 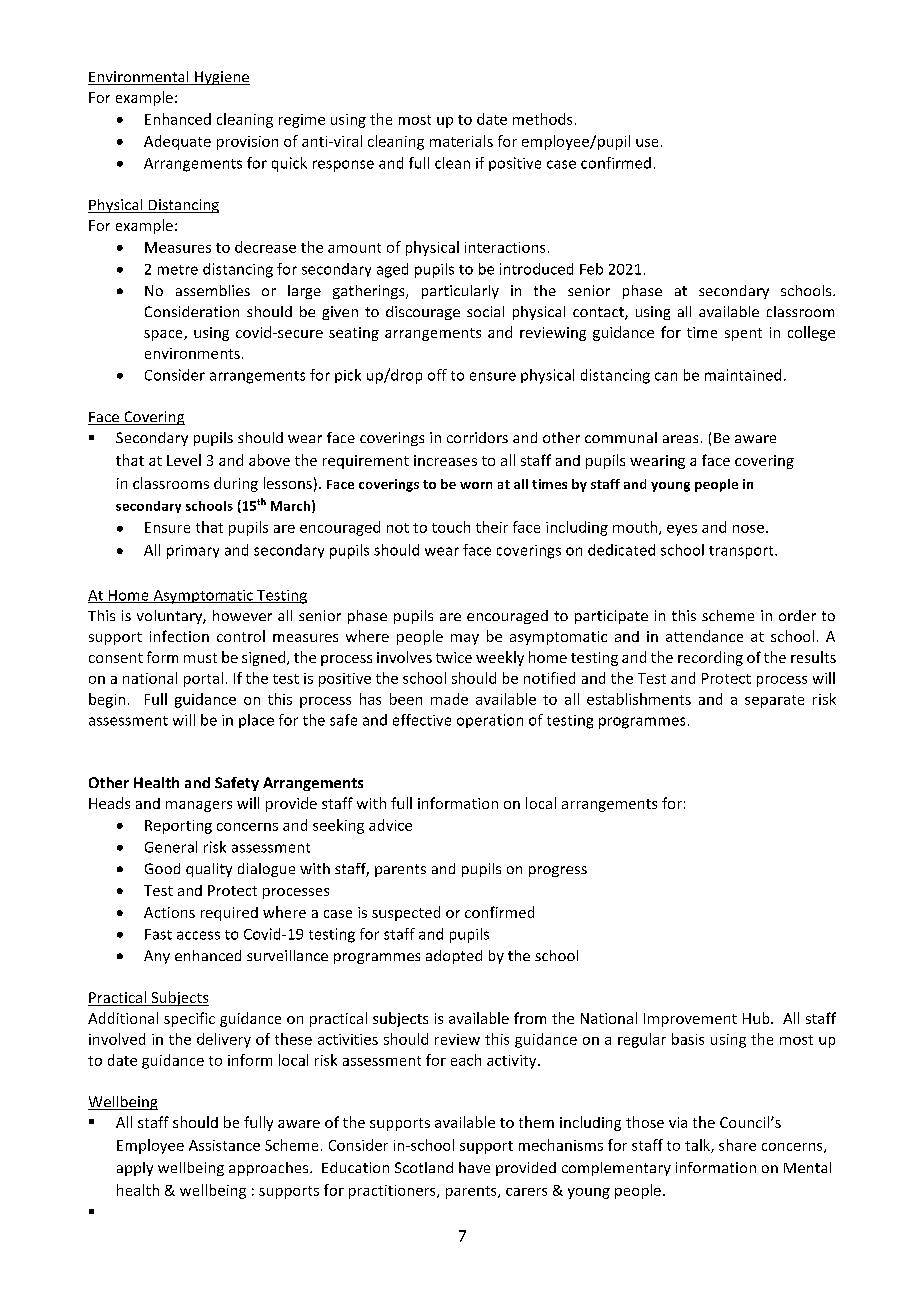 What do you see at coordinates (177, 142) in the document?
I see `Adequate` at bounding box center [177, 142].
